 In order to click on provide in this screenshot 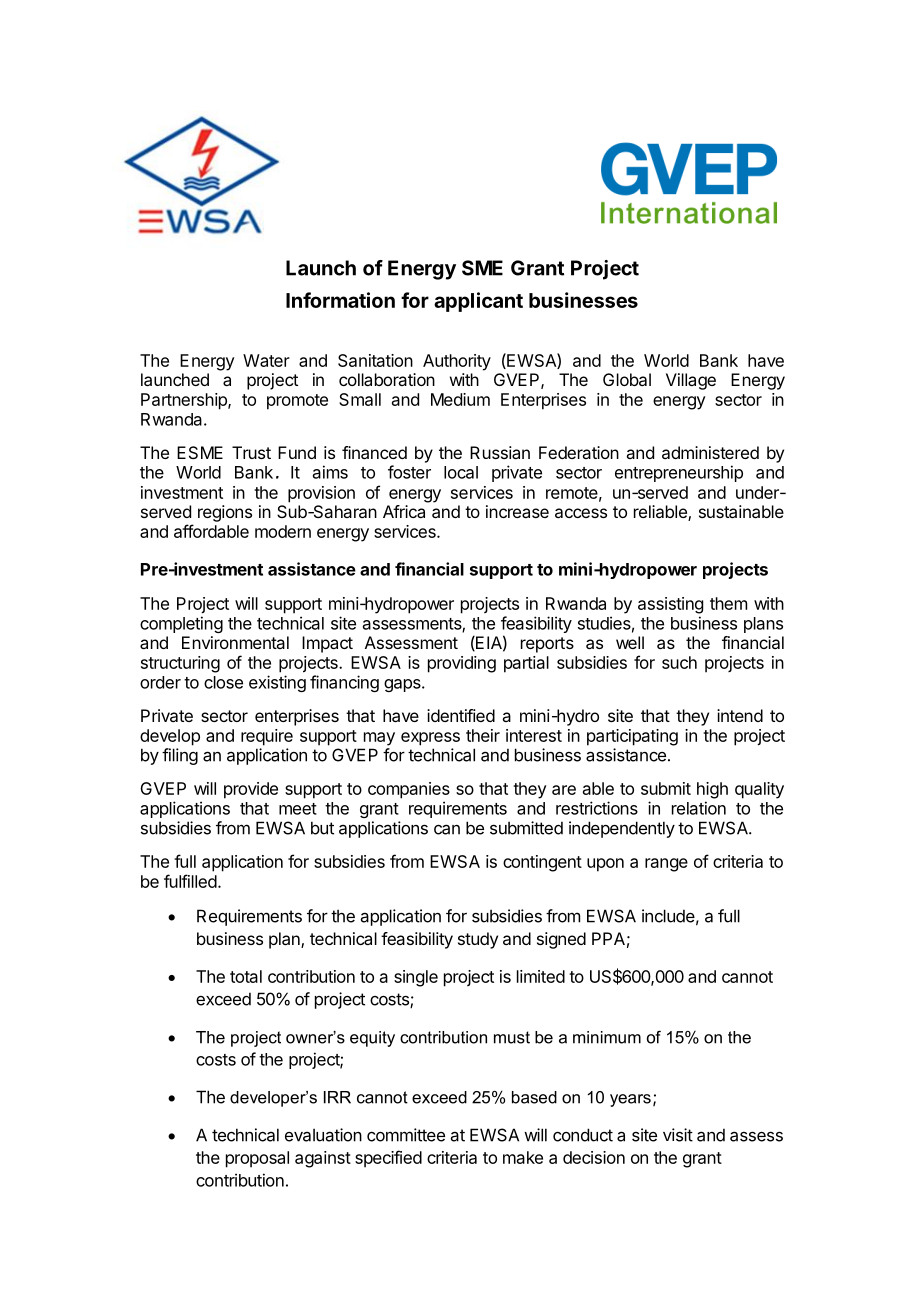, I will do `click(251, 790)`.
